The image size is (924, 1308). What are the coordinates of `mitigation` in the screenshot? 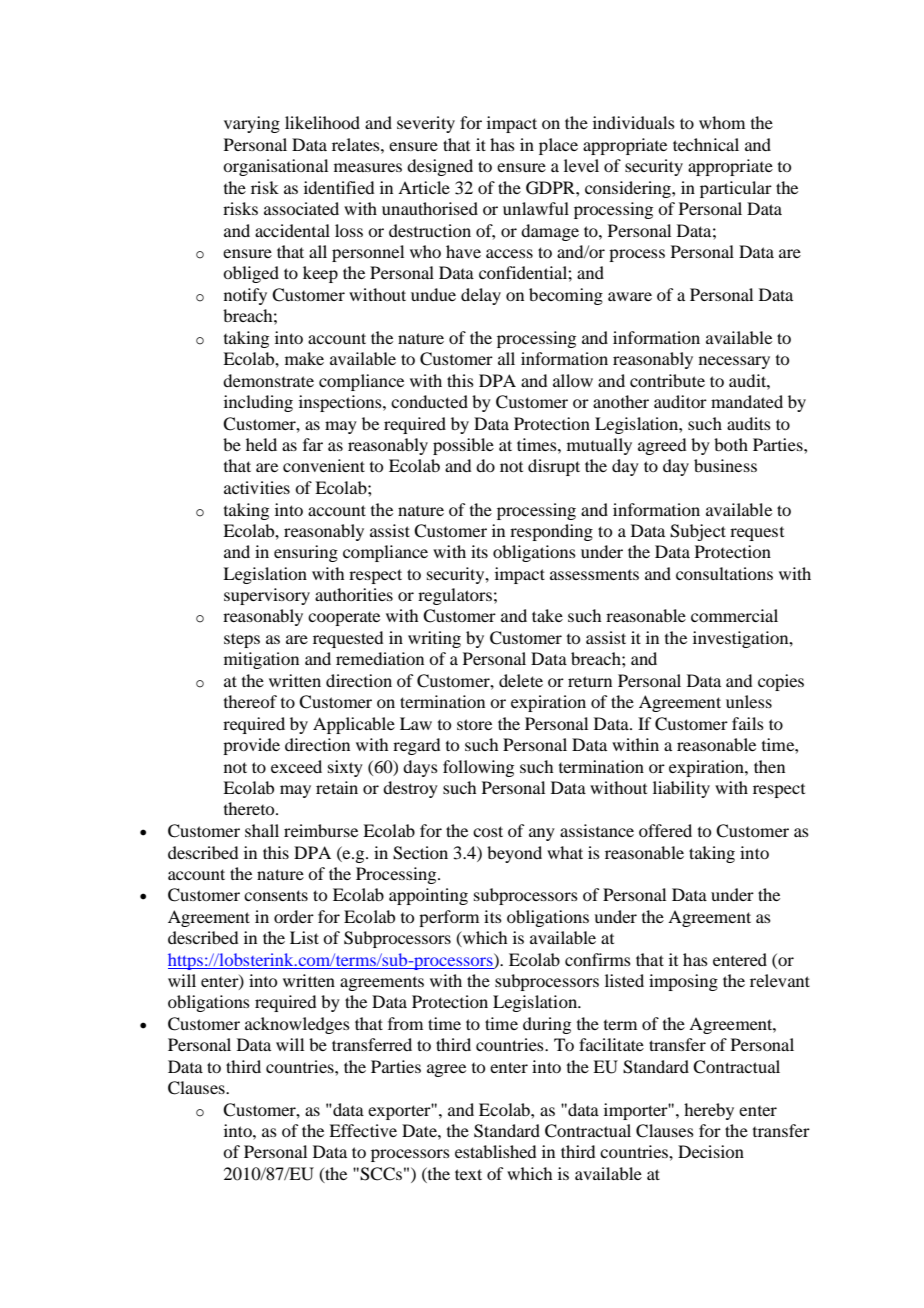 It's located at (261, 660).
